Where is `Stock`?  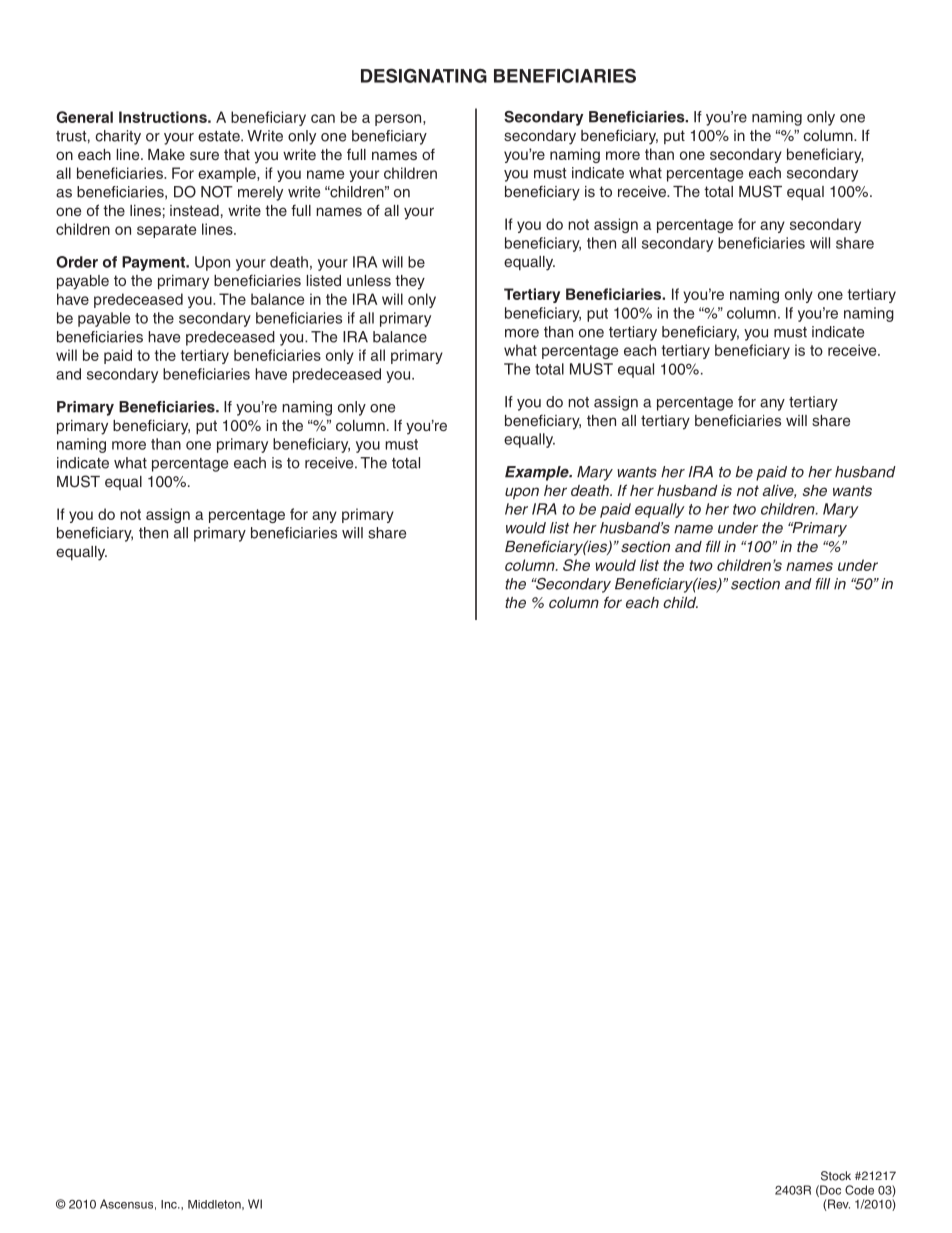
Stock is located at coordinates (836, 1176).
